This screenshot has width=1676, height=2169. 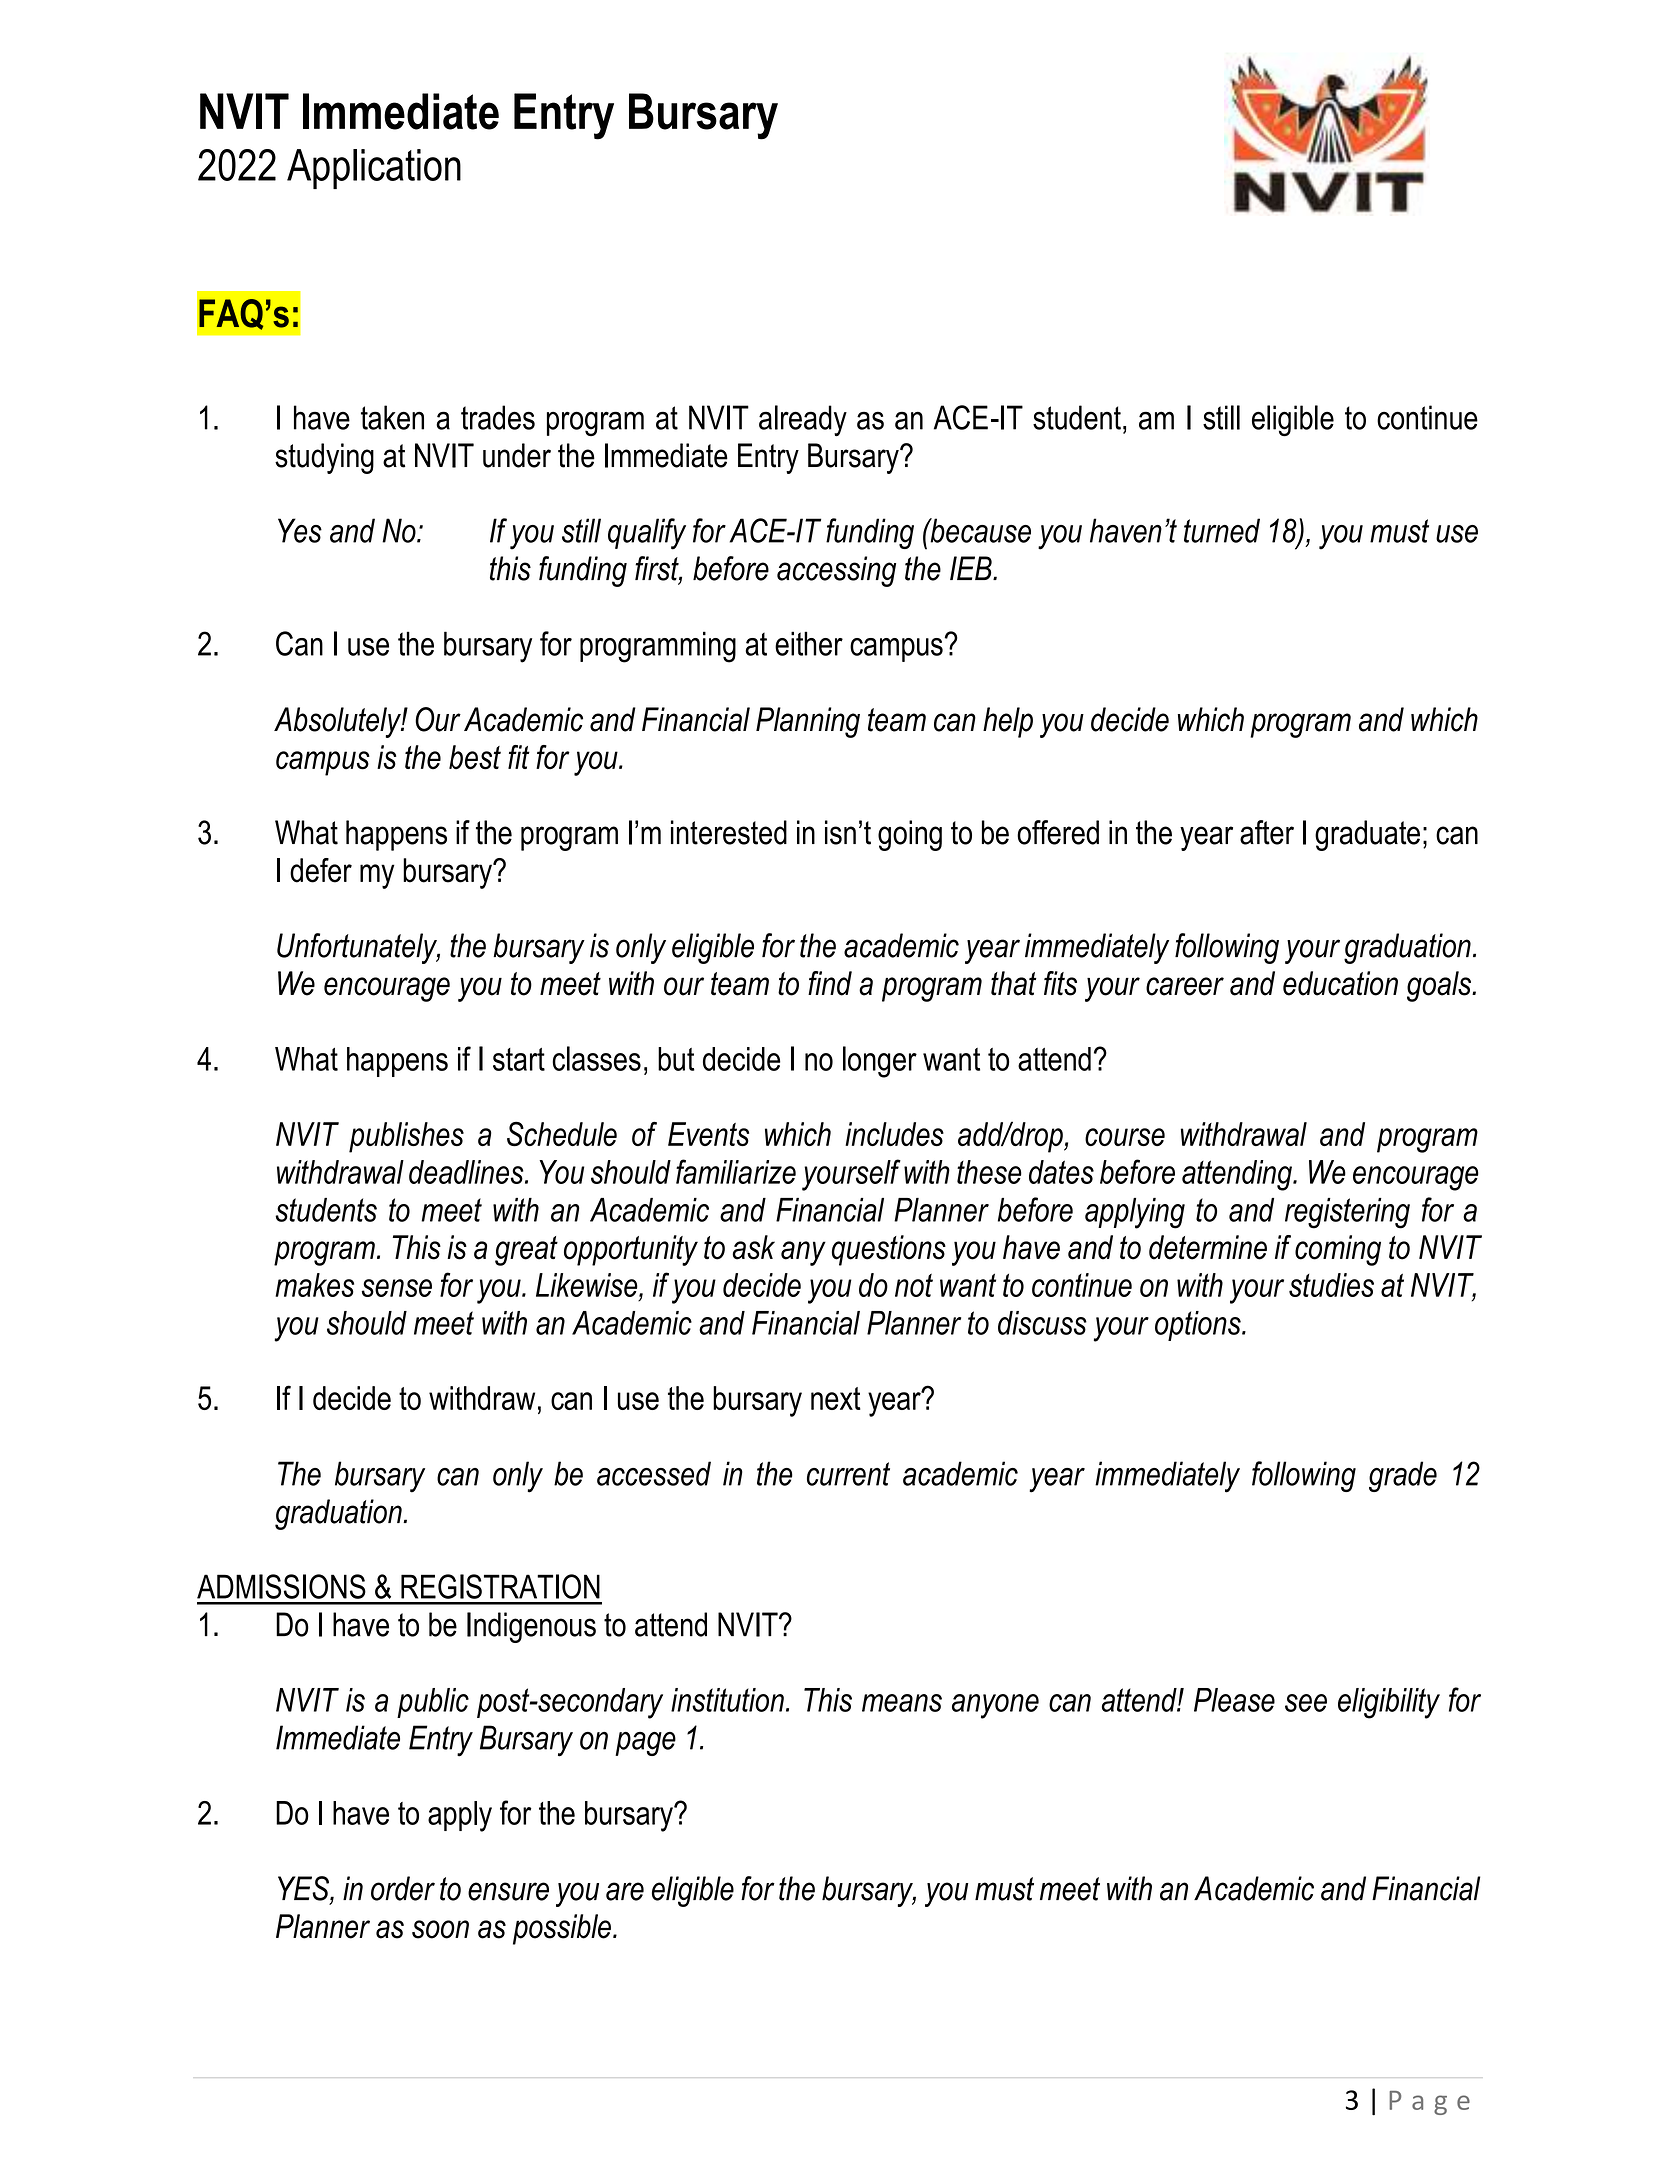 What do you see at coordinates (880, 1062) in the screenshot?
I see `longer` at bounding box center [880, 1062].
